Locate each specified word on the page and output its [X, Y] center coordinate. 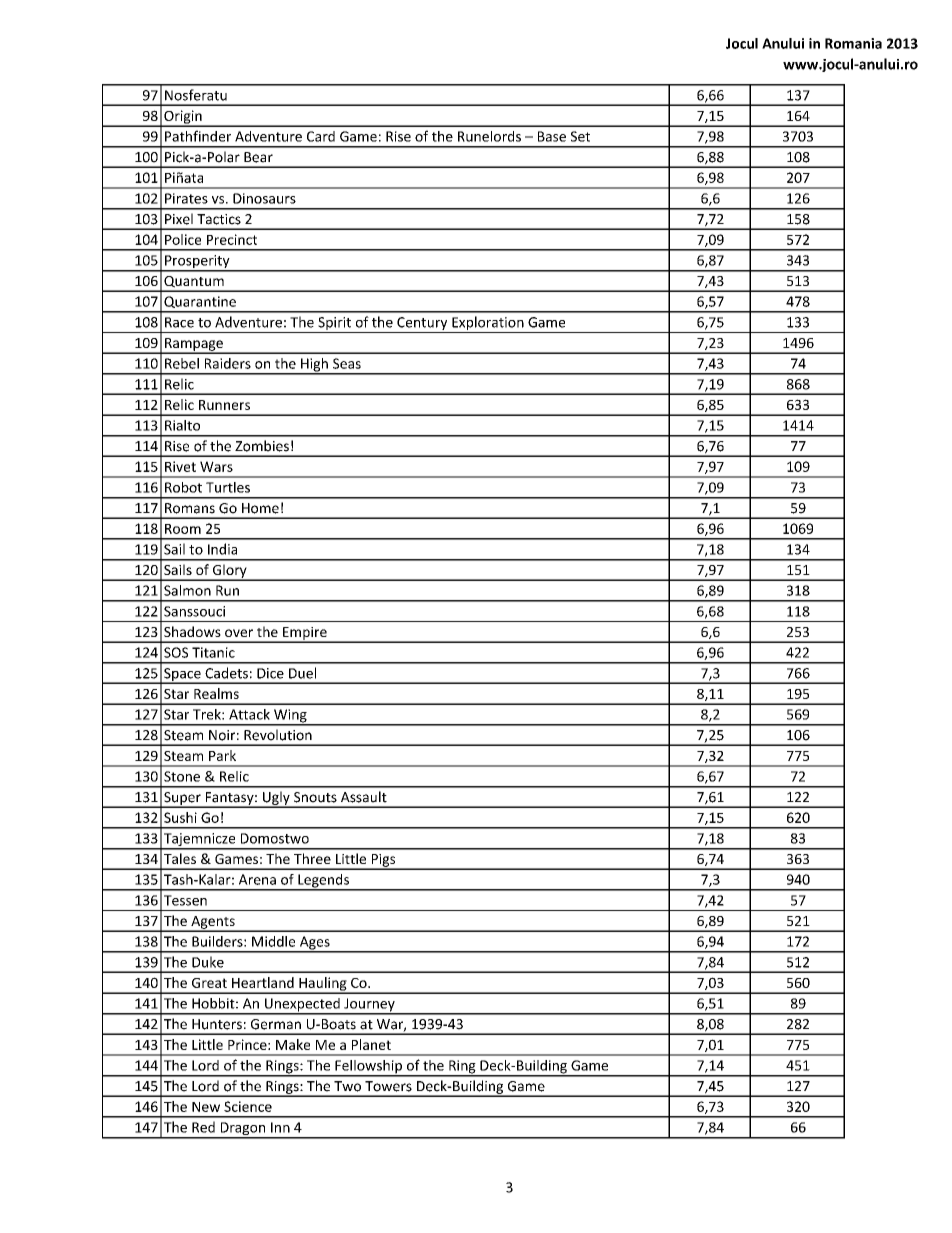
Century [422, 325]
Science [248, 1106]
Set [580, 136]
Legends [323, 882]
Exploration [488, 324]
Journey [369, 1006]
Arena [257, 879]
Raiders [228, 363]
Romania [853, 43]
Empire [305, 634]
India [222, 549]
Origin [183, 118]
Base [552, 136]
